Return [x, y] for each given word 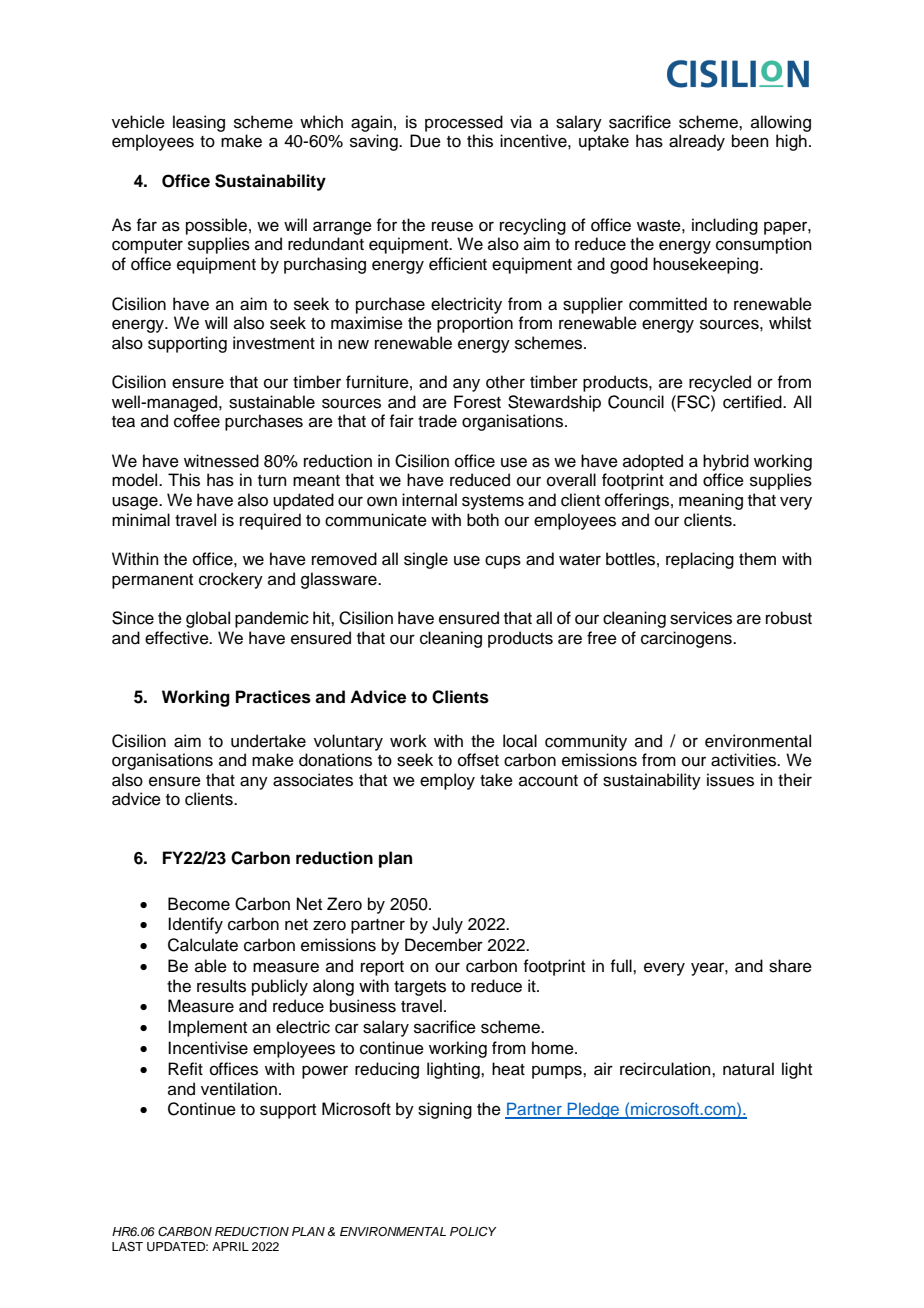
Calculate [203, 945]
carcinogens [687, 639]
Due [425, 141]
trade [437, 421]
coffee [197, 421]
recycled [720, 383]
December [444, 945]
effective [178, 638]
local [520, 741]
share [790, 966]
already [697, 142]
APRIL [230, 1246]
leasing [199, 123]
